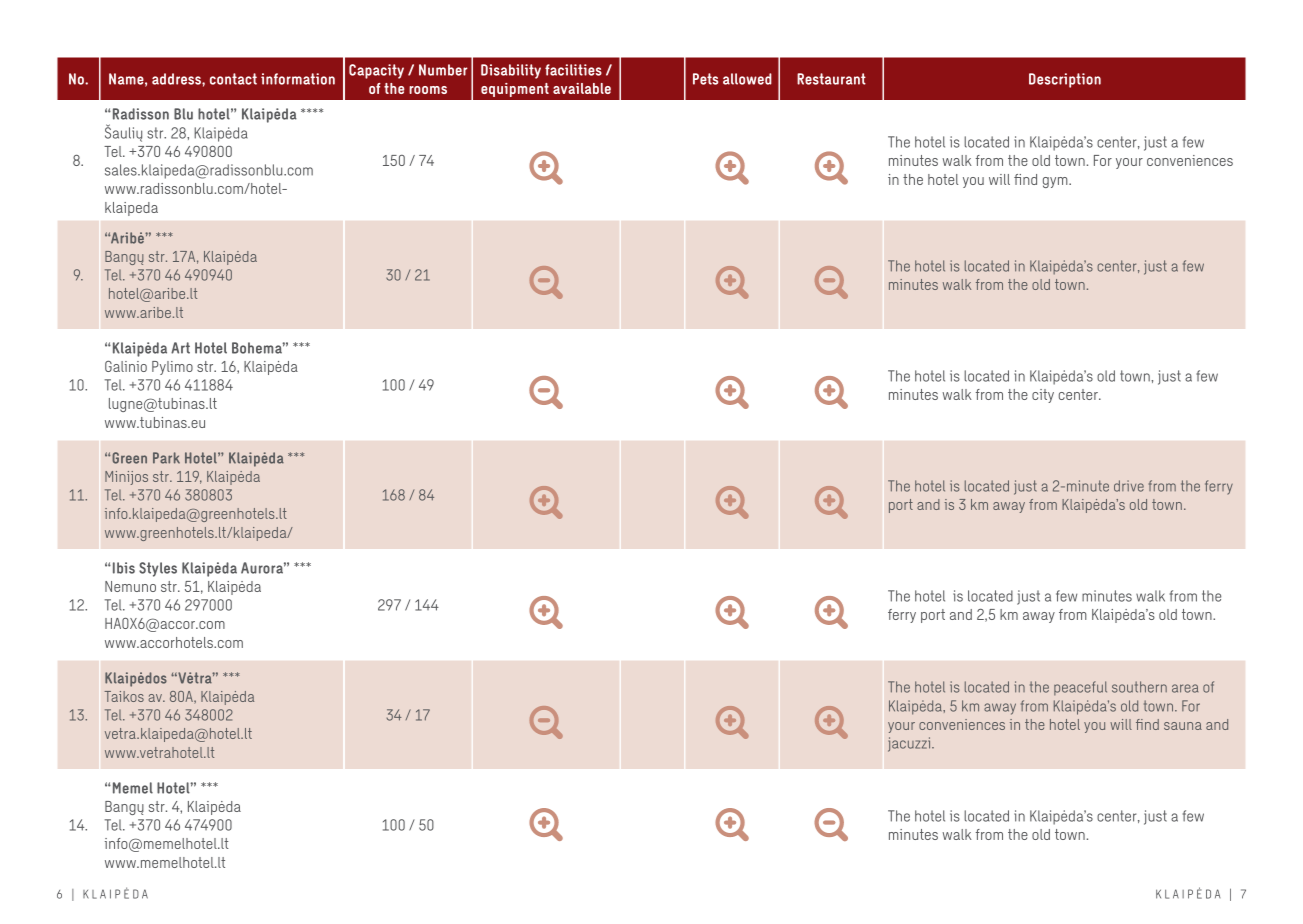  I want to click on drive, so click(1129, 486).
